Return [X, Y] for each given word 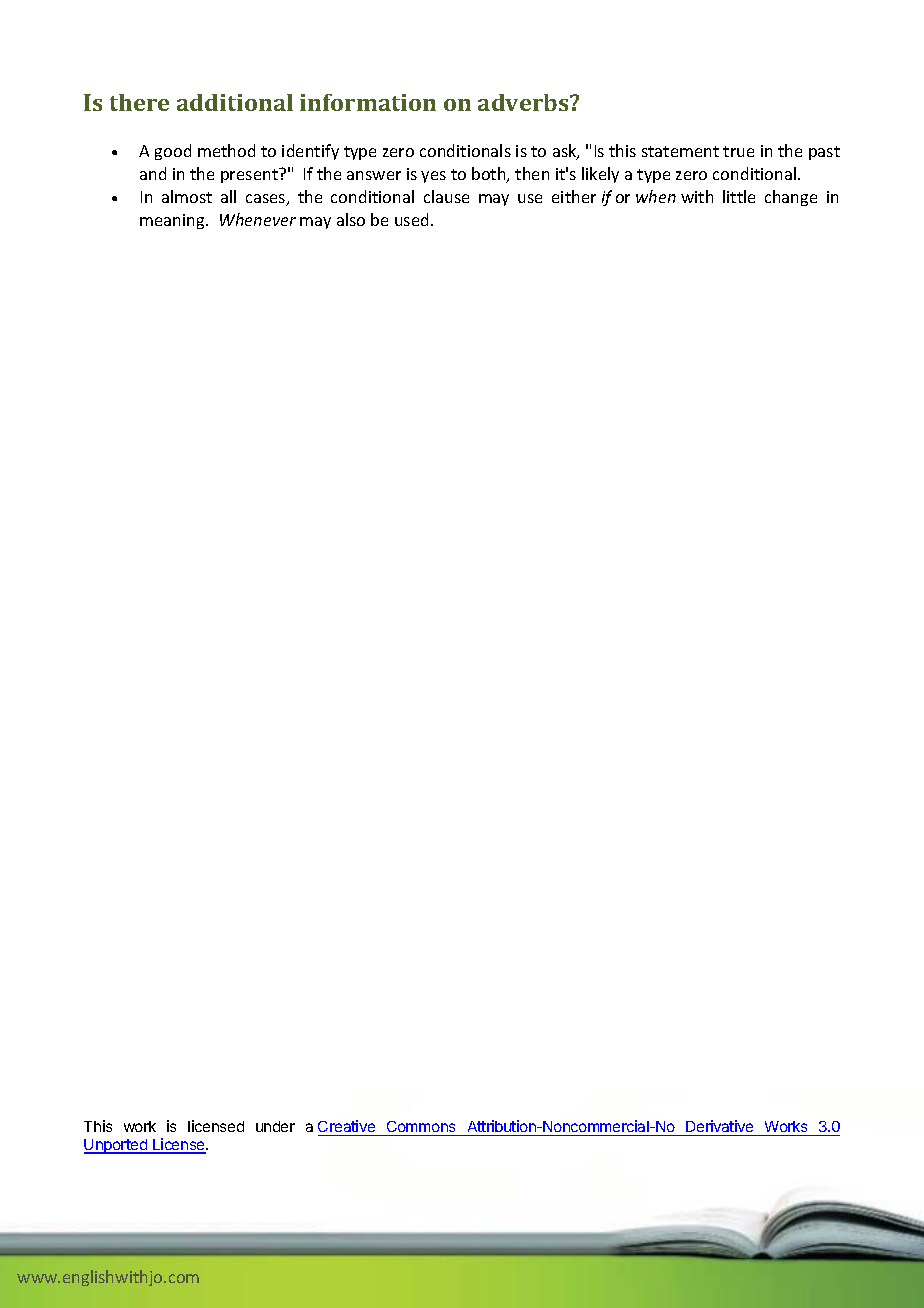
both [490, 175]
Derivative [720, 1128]
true [738, 151]
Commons [421, 1128]
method [226, 150]
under [275, 1126]
